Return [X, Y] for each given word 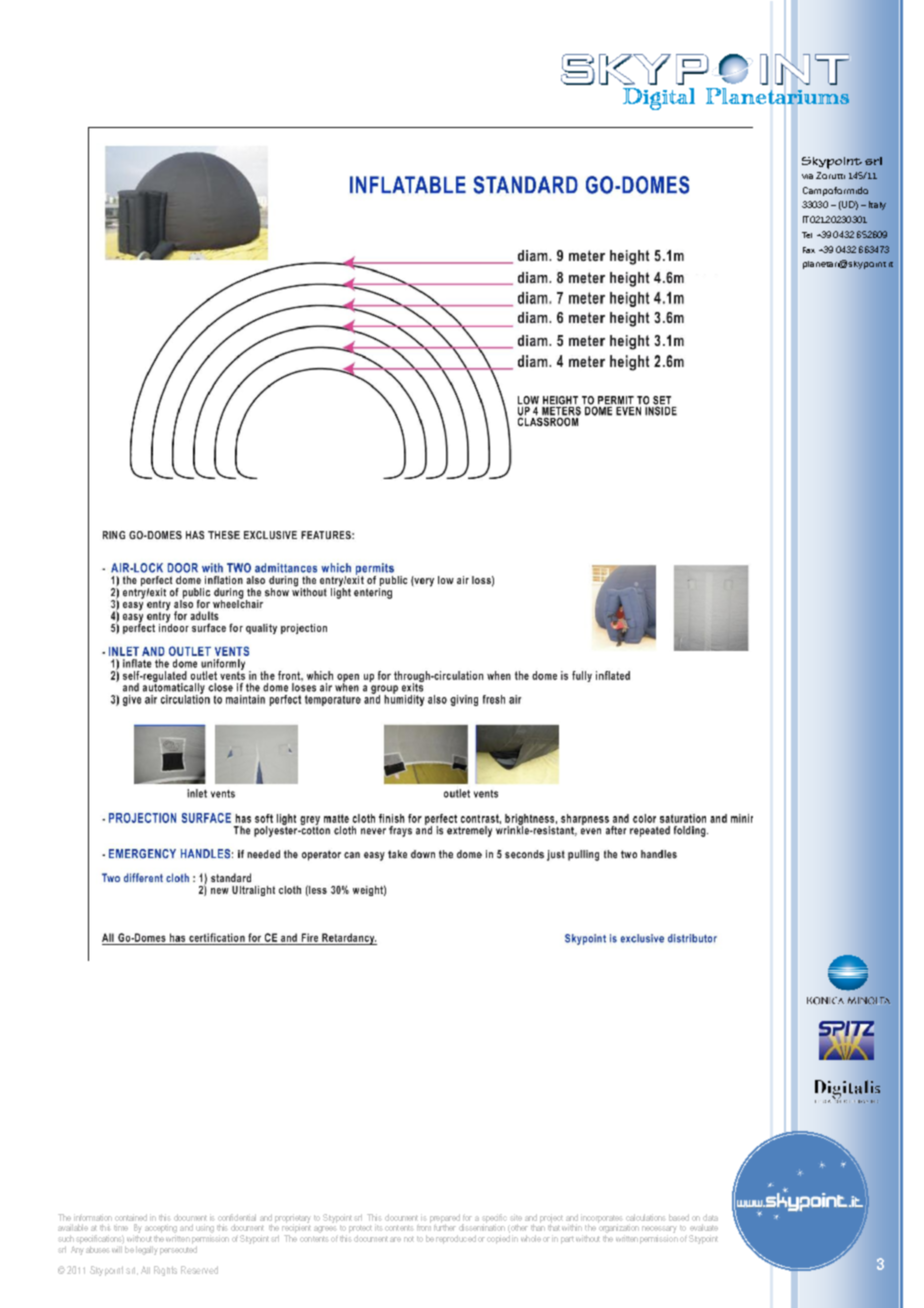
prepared [445, 1219]
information [93, 1217]
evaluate [704, 1227]
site [516, 1217]
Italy [877, 205]
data [710, 1217]
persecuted [178, 1250]
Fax [809, 250]
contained [131, 1217]
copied [498, 1239]
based [679, 1217]
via [807, 176]
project [551, 1219]
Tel [807, 235]
